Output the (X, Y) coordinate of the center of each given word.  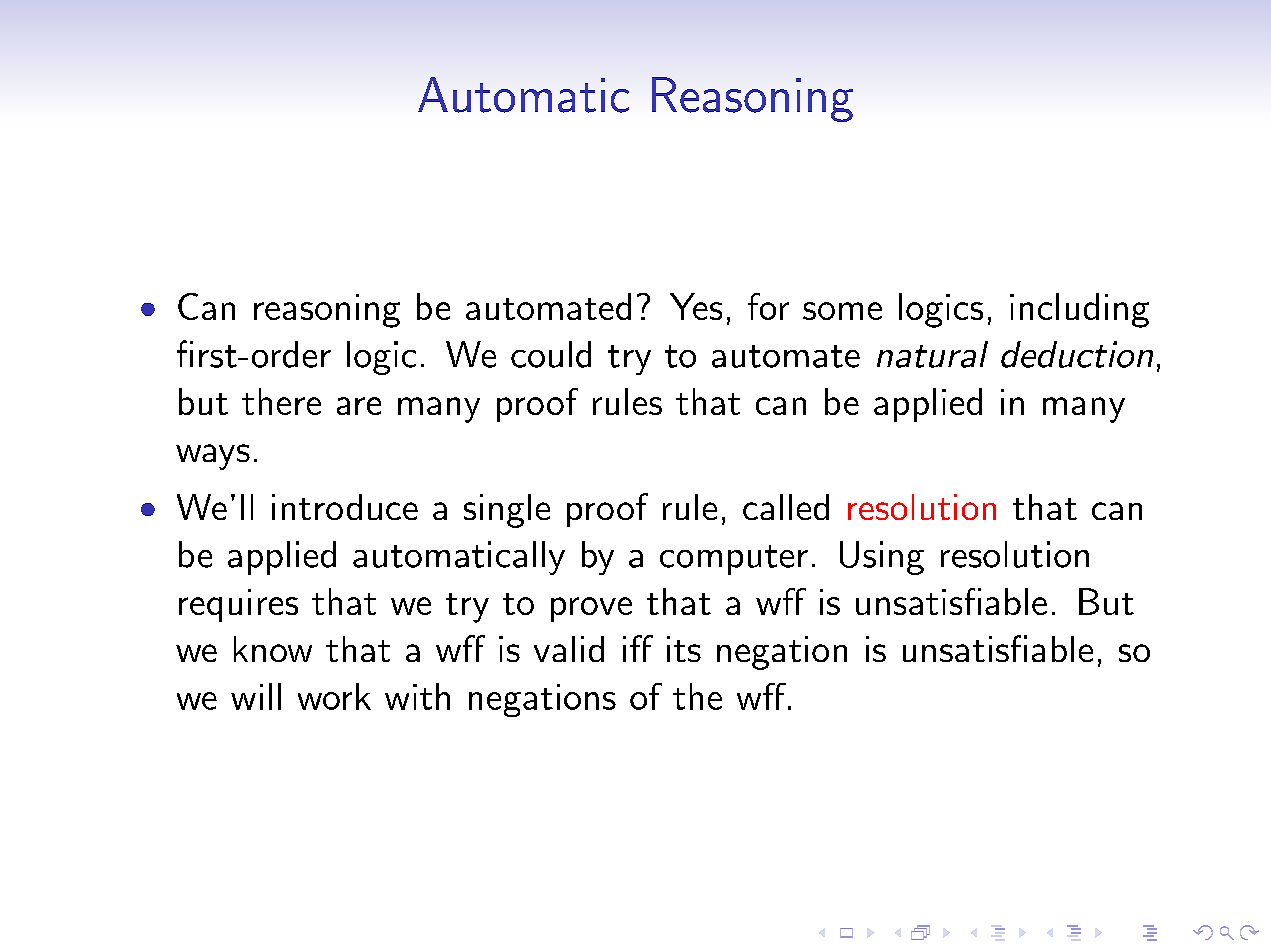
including (1079, 310)
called (786, 507)
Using (882, 558)
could (551, 354)
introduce (345, 507)
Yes (696, 306)
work (334, 696)
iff (638, 648)
